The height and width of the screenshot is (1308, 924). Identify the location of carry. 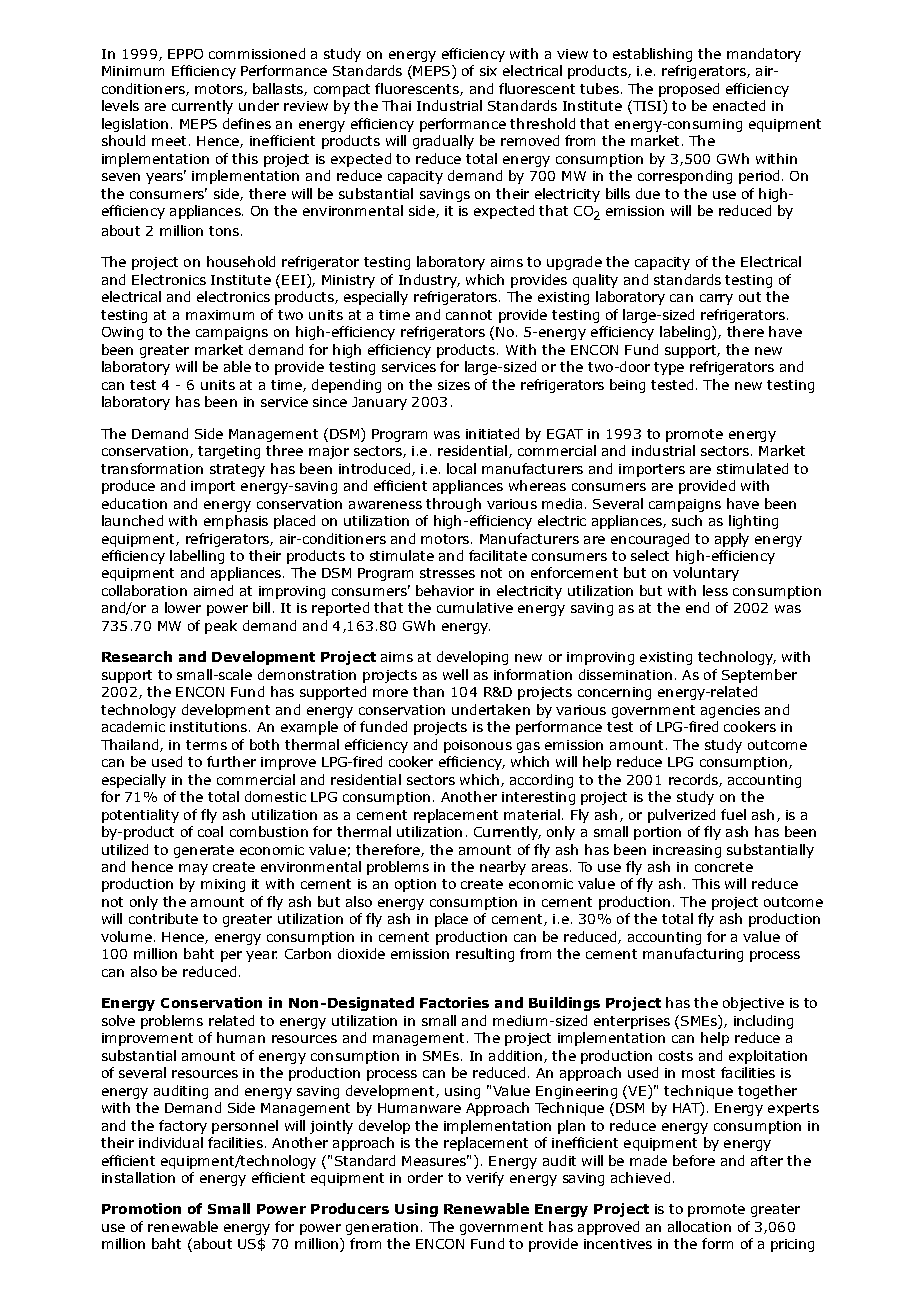
(716, 299).
